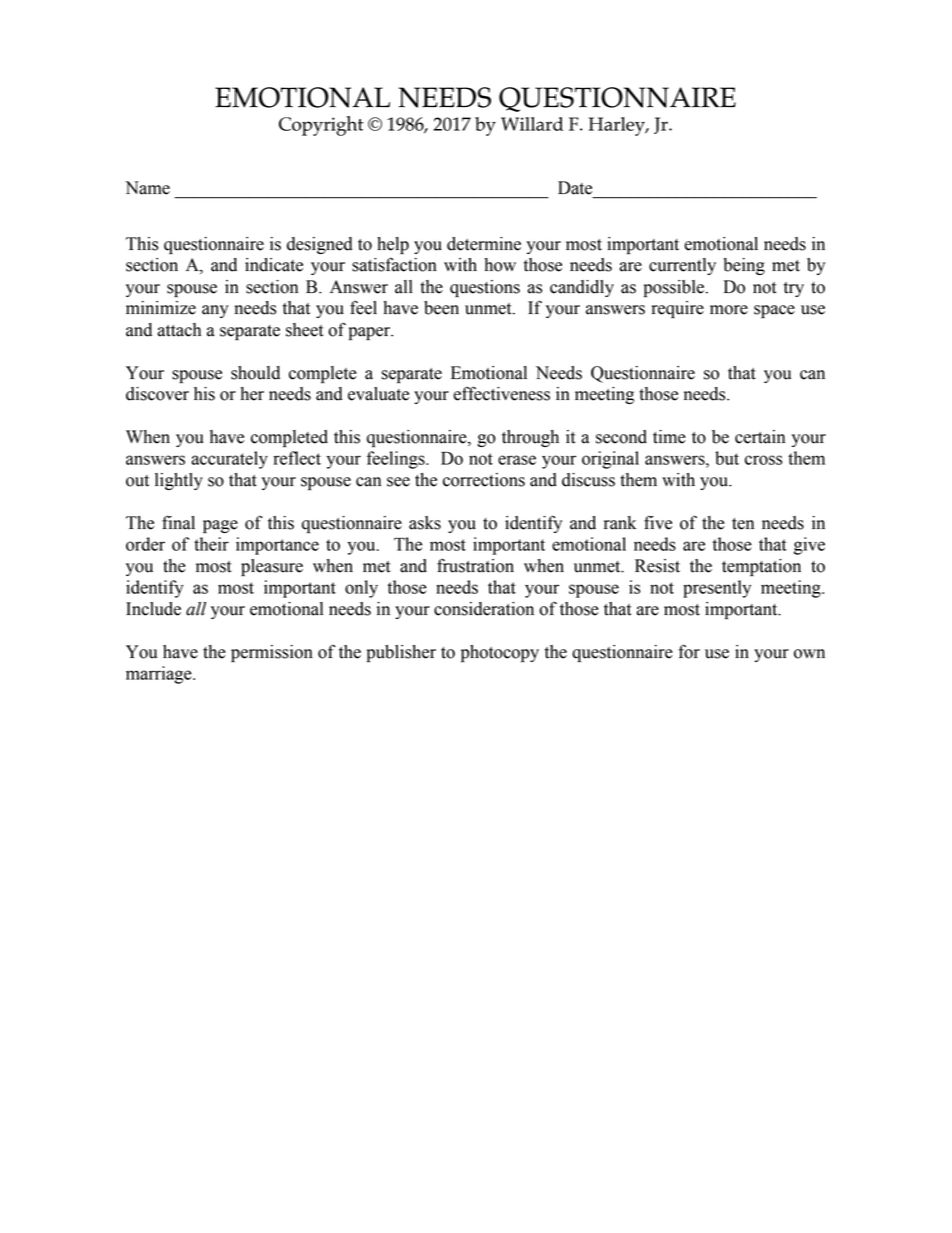 This document has height=1233, width=952. Describe the element at coordinates (689, 651) in the document. I see `for` at that location.
